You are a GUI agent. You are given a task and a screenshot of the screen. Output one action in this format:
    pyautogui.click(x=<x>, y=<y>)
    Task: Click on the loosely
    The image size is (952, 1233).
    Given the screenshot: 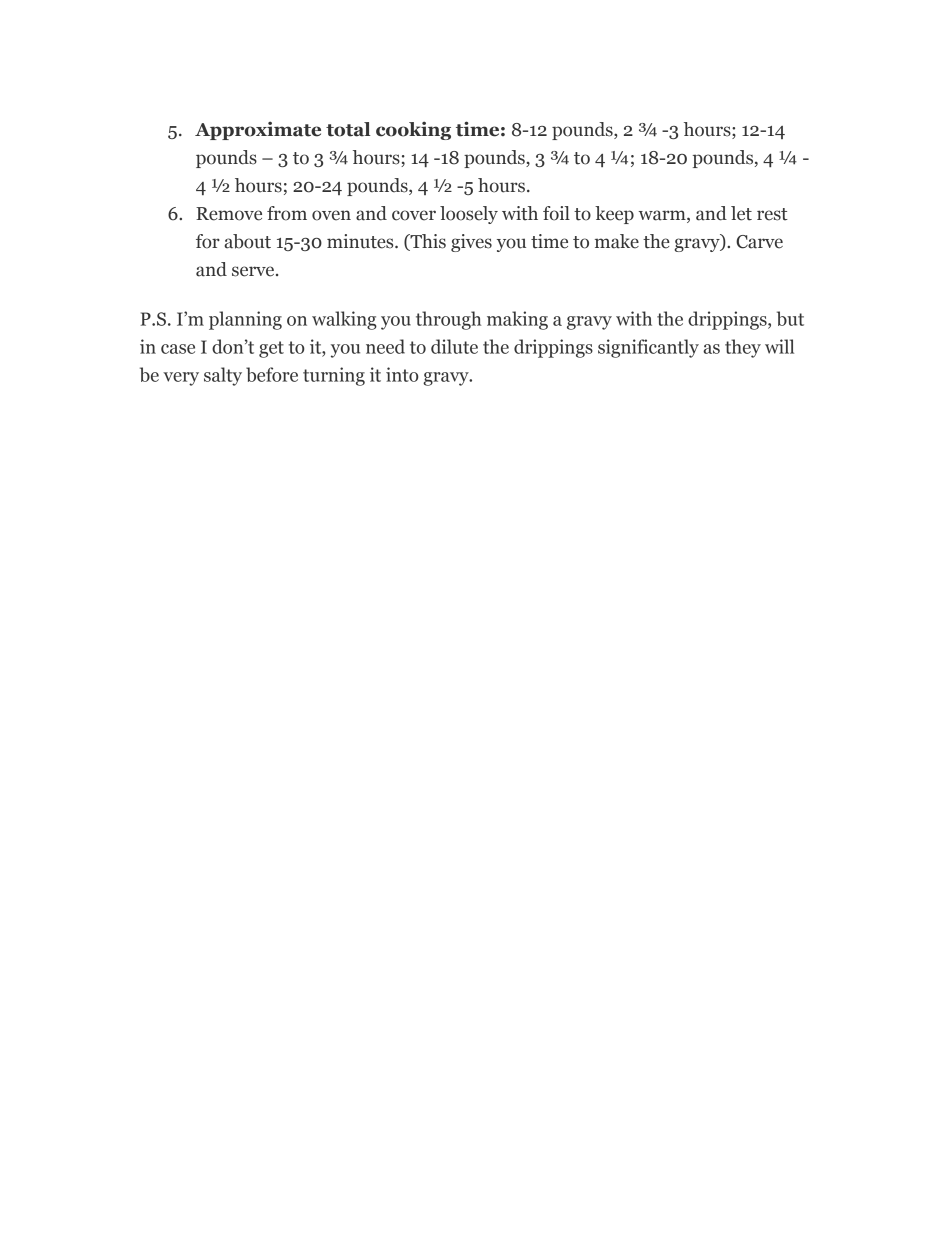 What is the action you would take?
    pyautogui.click(x=469, y=215)
